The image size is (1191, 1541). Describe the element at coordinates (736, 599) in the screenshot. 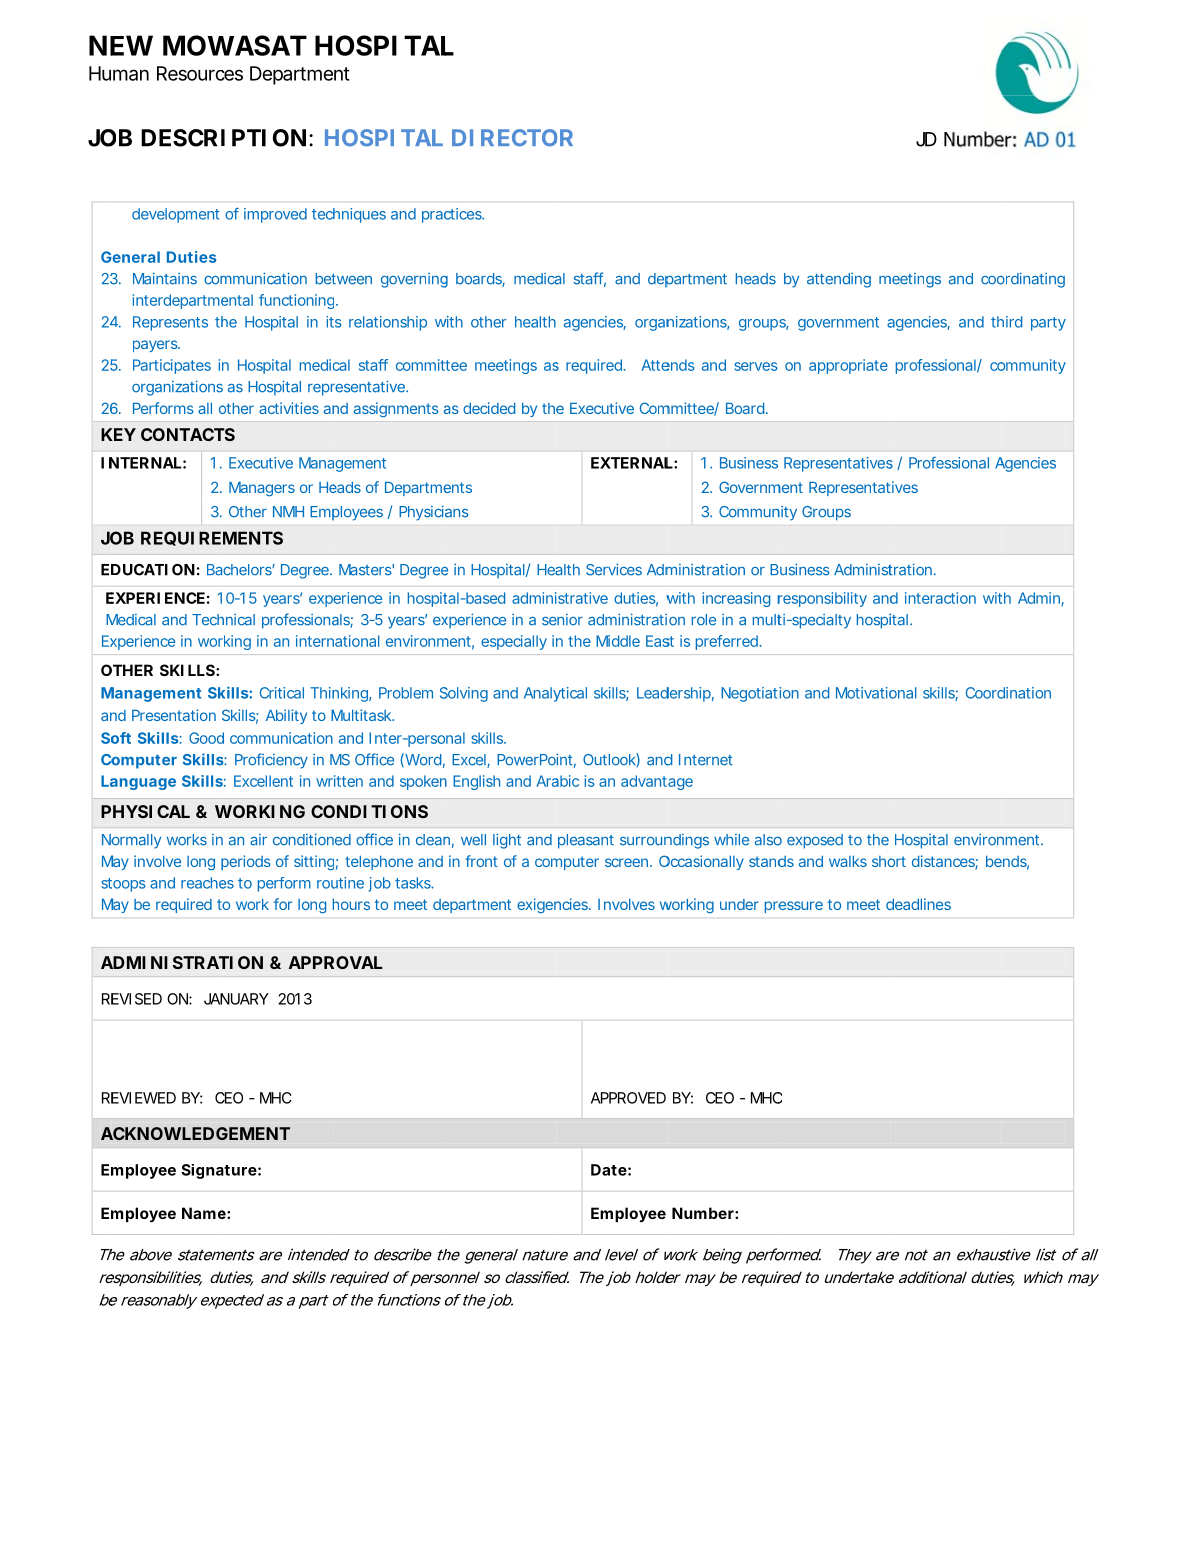

I see `increasing` at that location.
